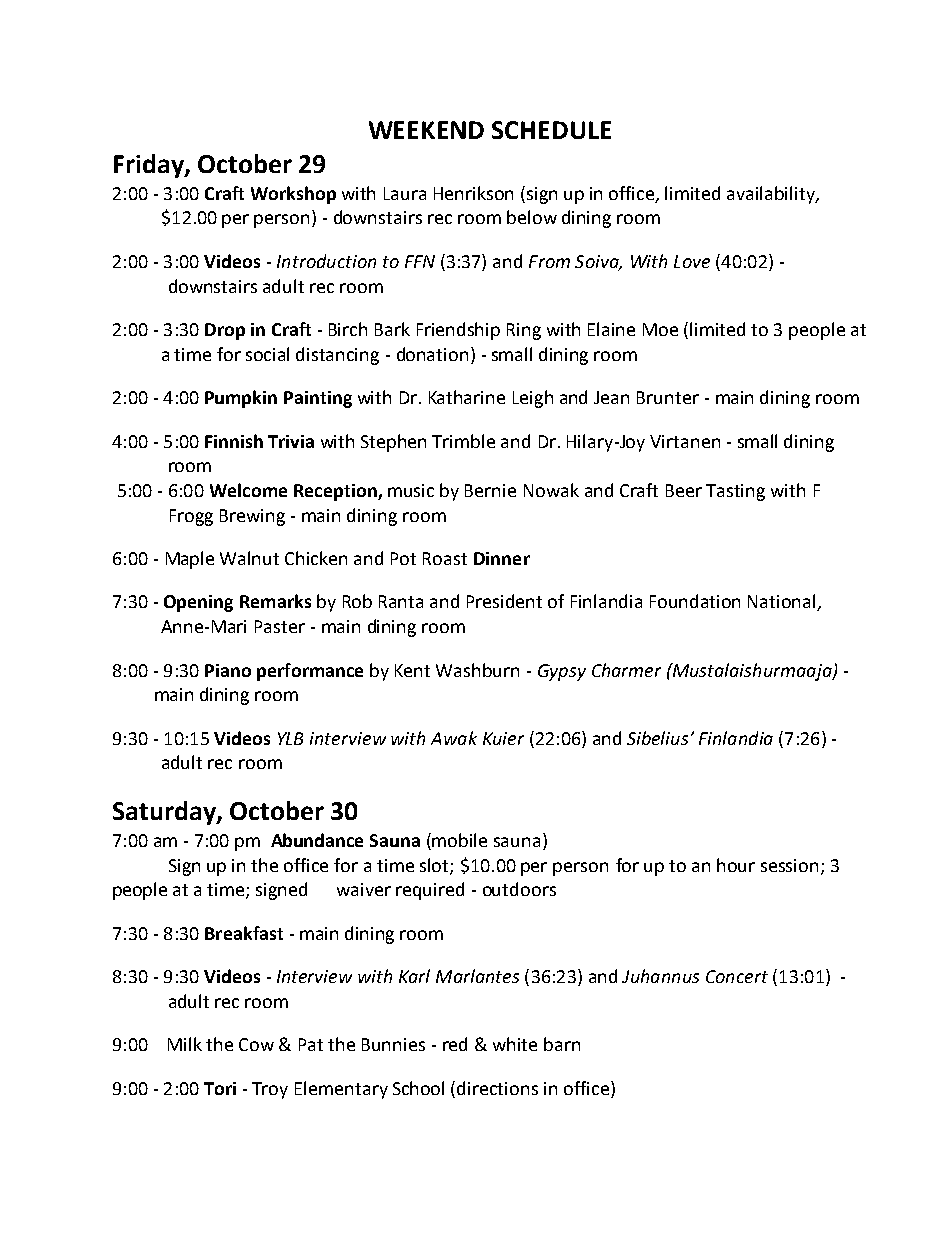 This screenshot has width=952, height=1233. What do you see at coordinates (150, 166) in the screenshot?
I see `Friday` at bounding box center [150, 166].
